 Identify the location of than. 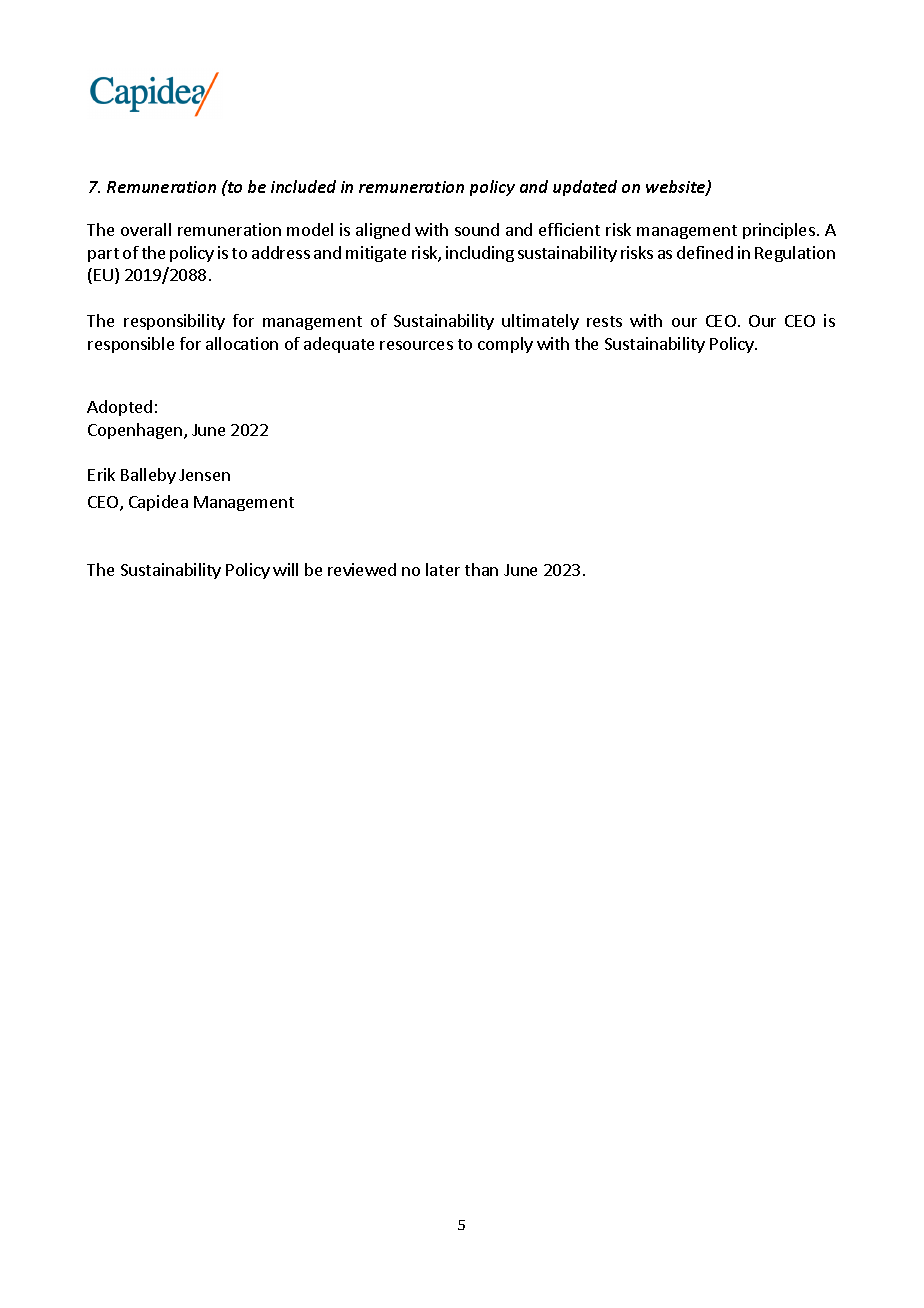
(481, 569).
